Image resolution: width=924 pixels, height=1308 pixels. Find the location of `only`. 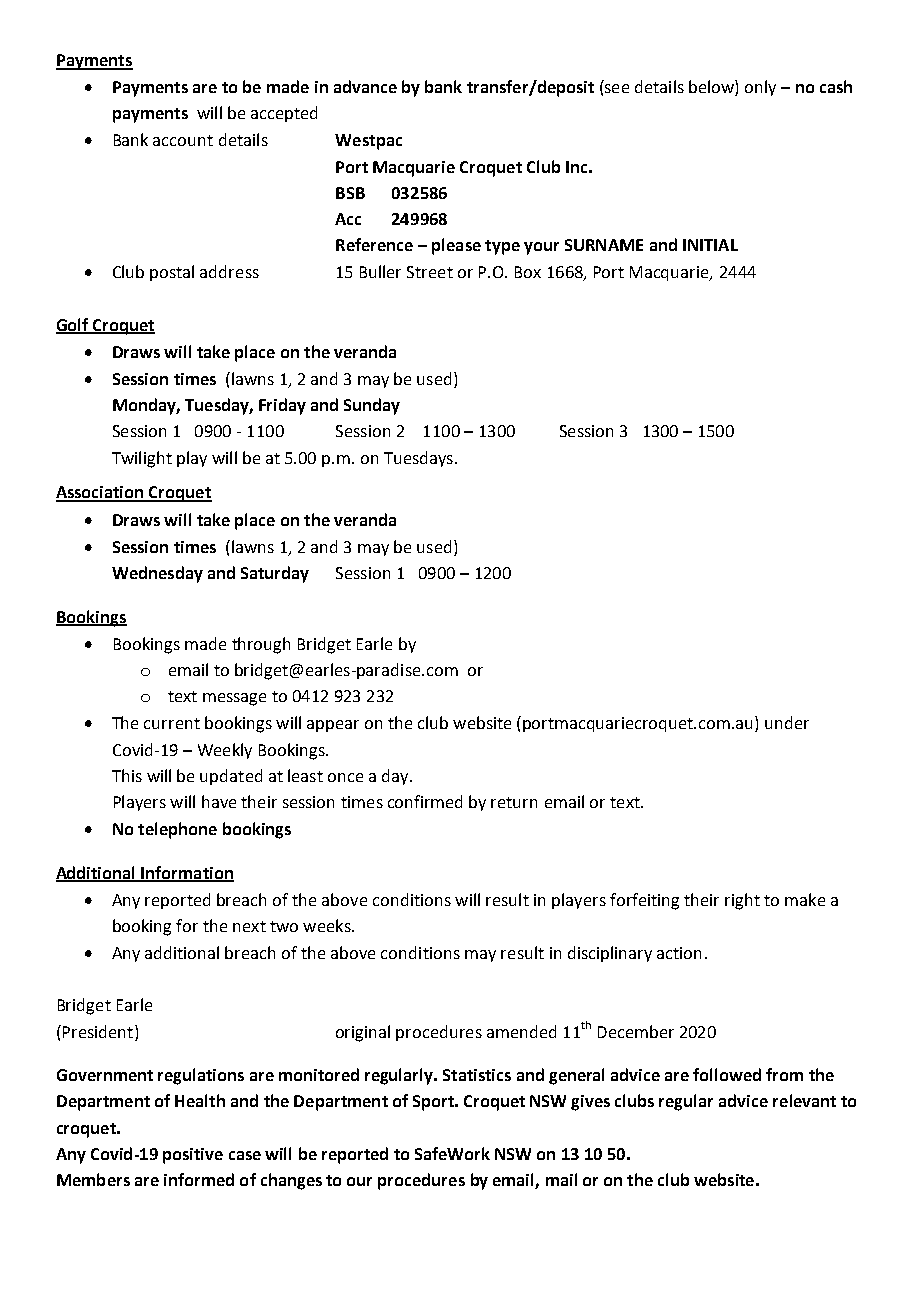

only is located at coordinates (760, 88).
